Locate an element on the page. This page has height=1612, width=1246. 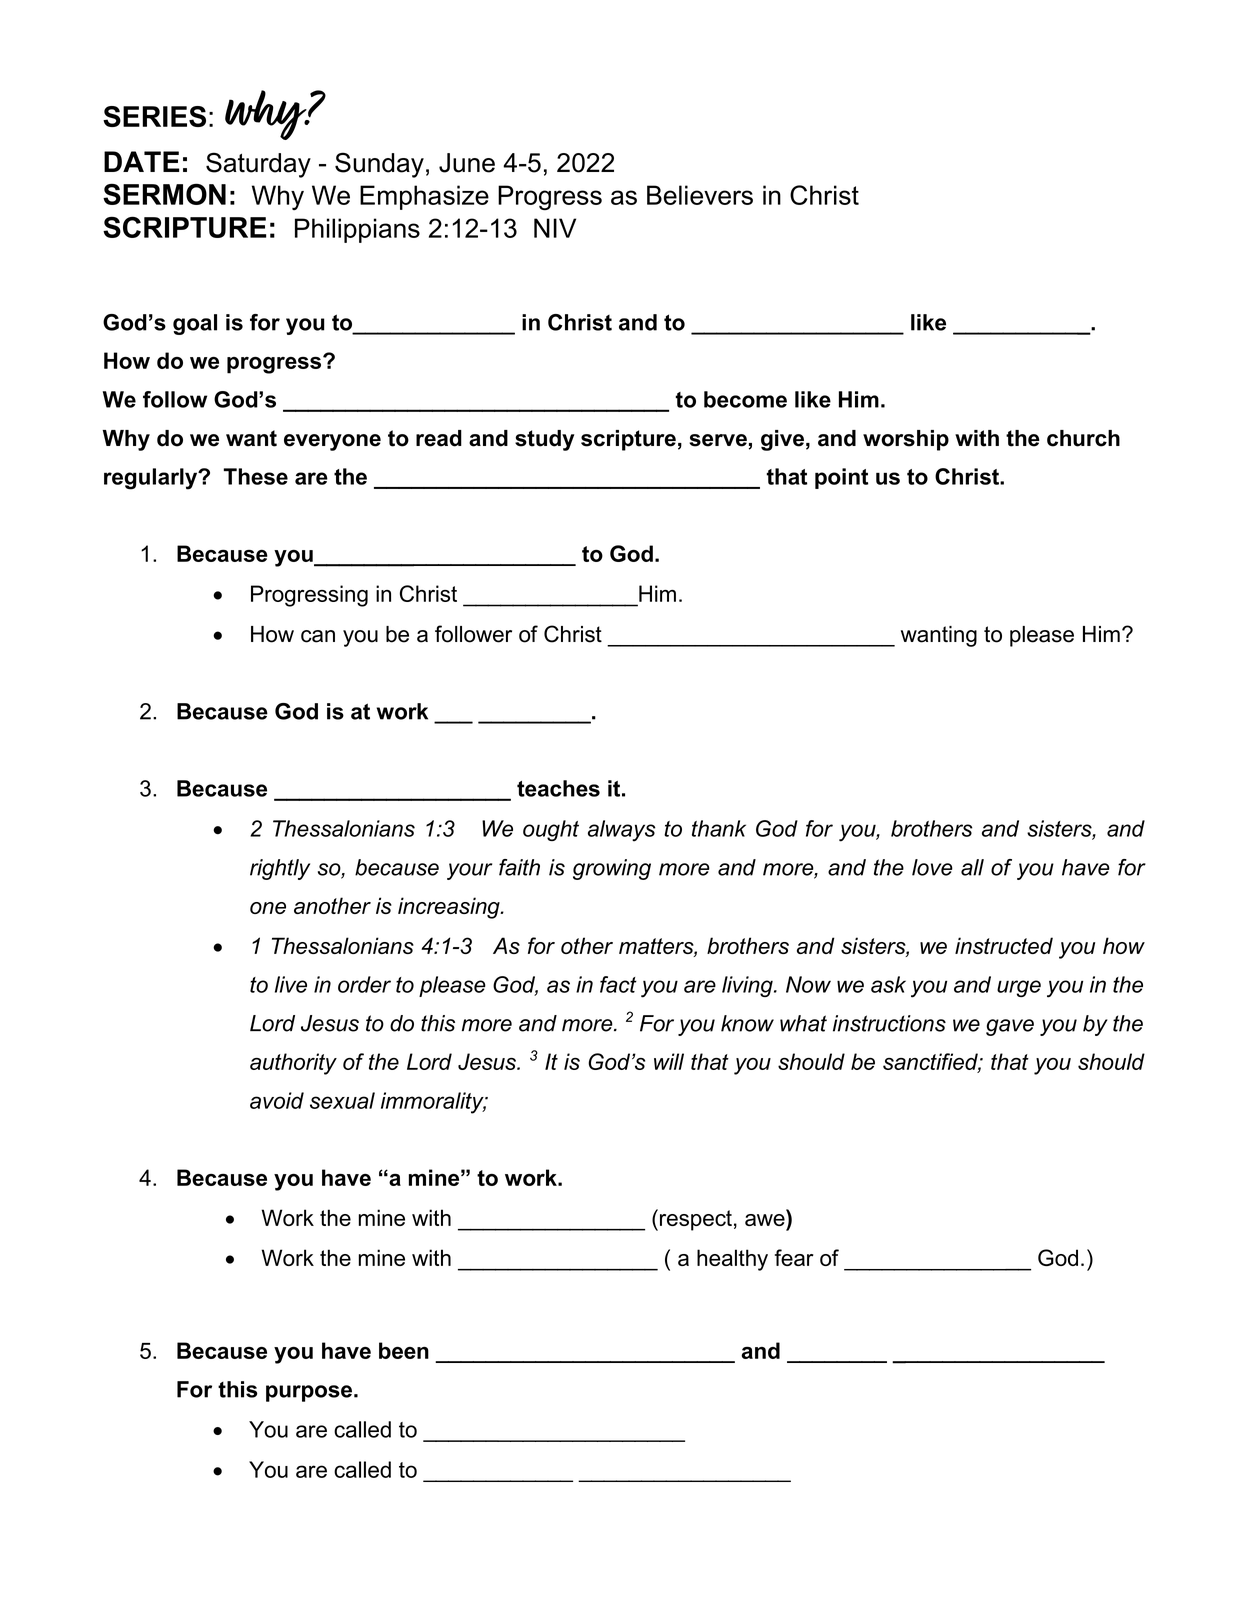
healthy is located at coordinates (732, 1260).
